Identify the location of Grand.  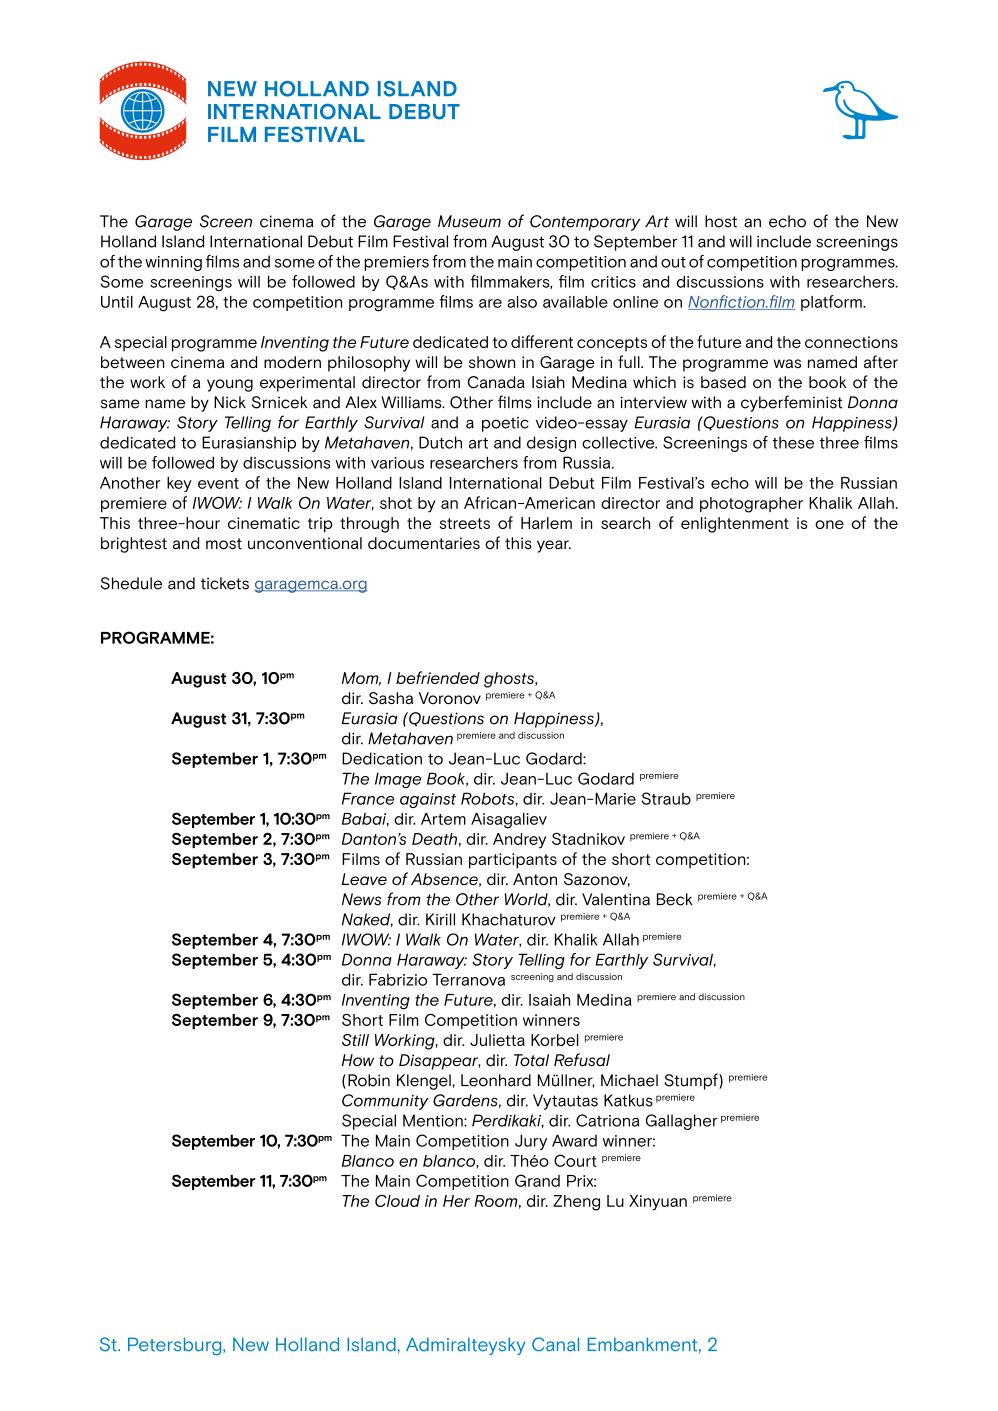
(537, 1180).
